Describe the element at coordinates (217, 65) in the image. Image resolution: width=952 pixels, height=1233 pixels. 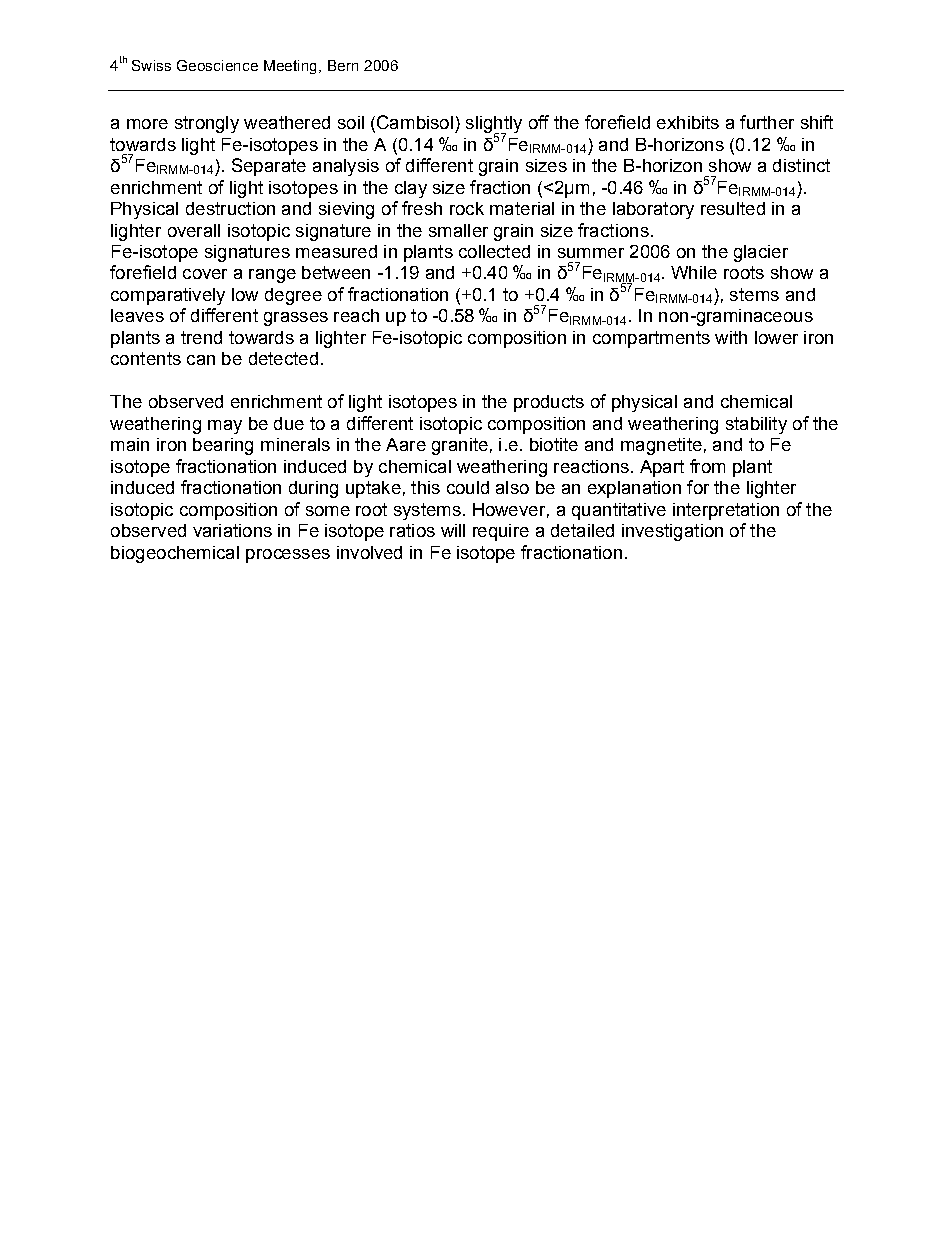
I see `Geoscience` at that location.
